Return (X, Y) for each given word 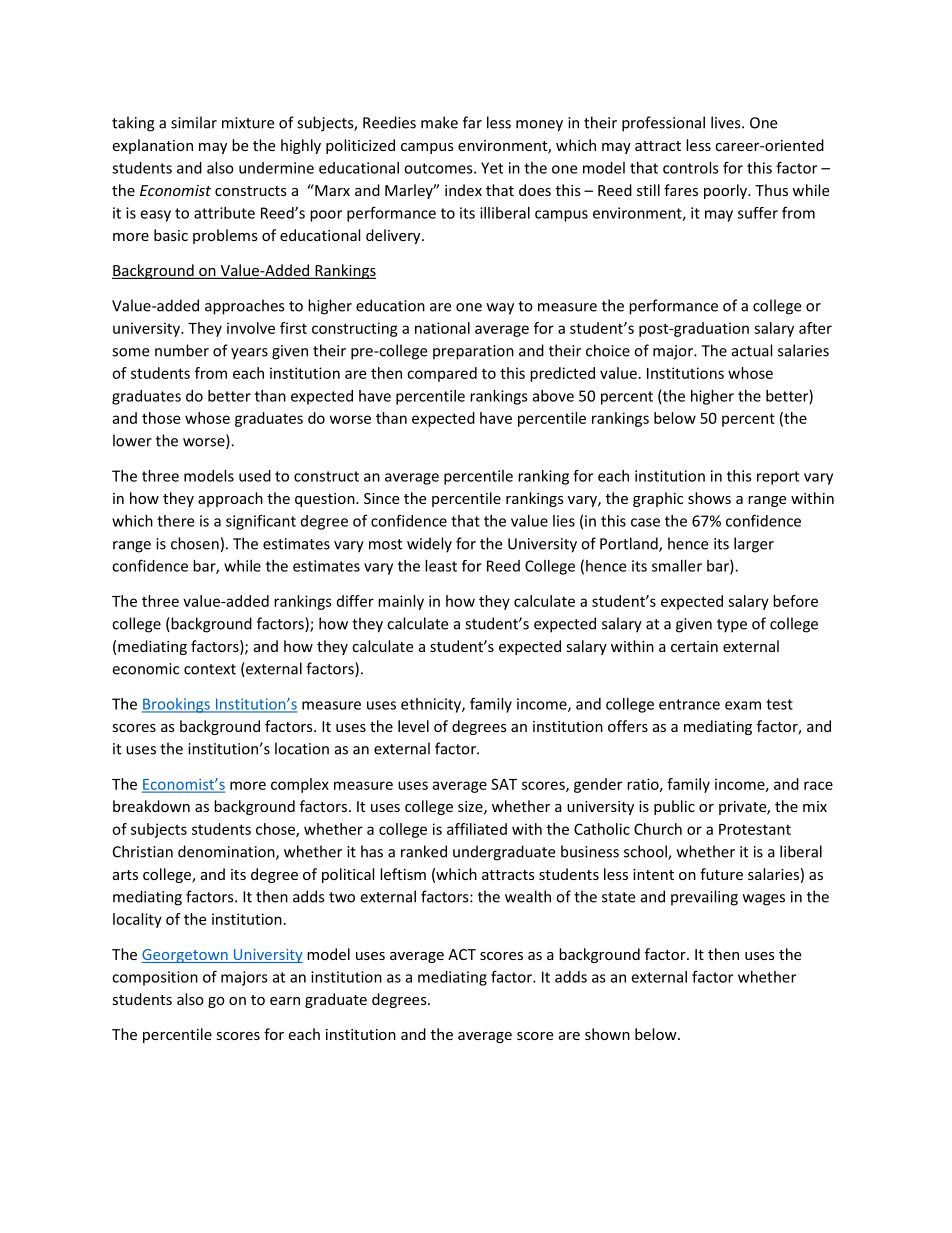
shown (607, 1034)
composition (155, 978)
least (441, 566)
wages (764, 900)
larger (754, 545)
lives (727, 122)
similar (194, 122)
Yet (492, 168)
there (175, 521)
